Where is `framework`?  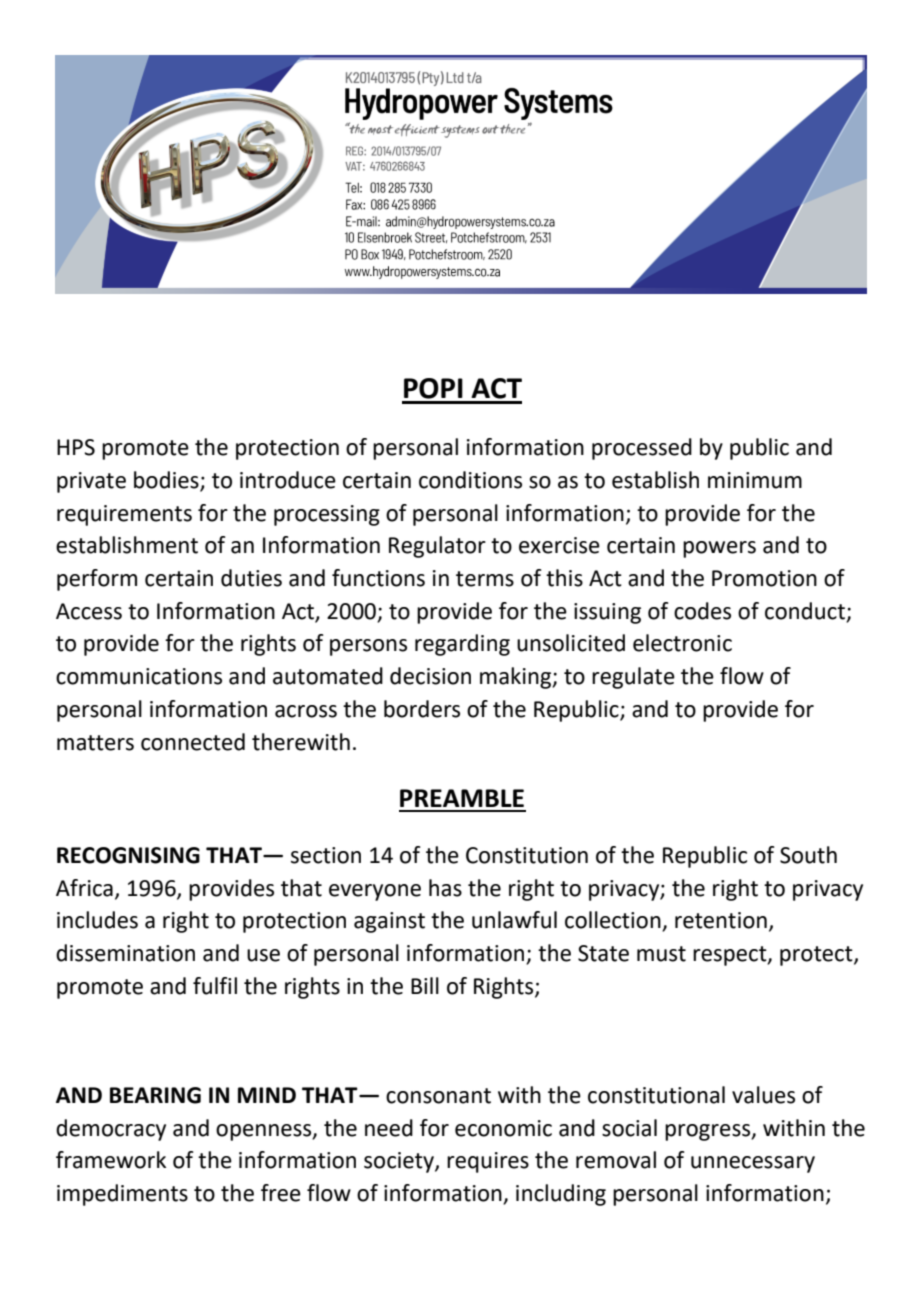 framework is located at coordinates (111, 1160).
